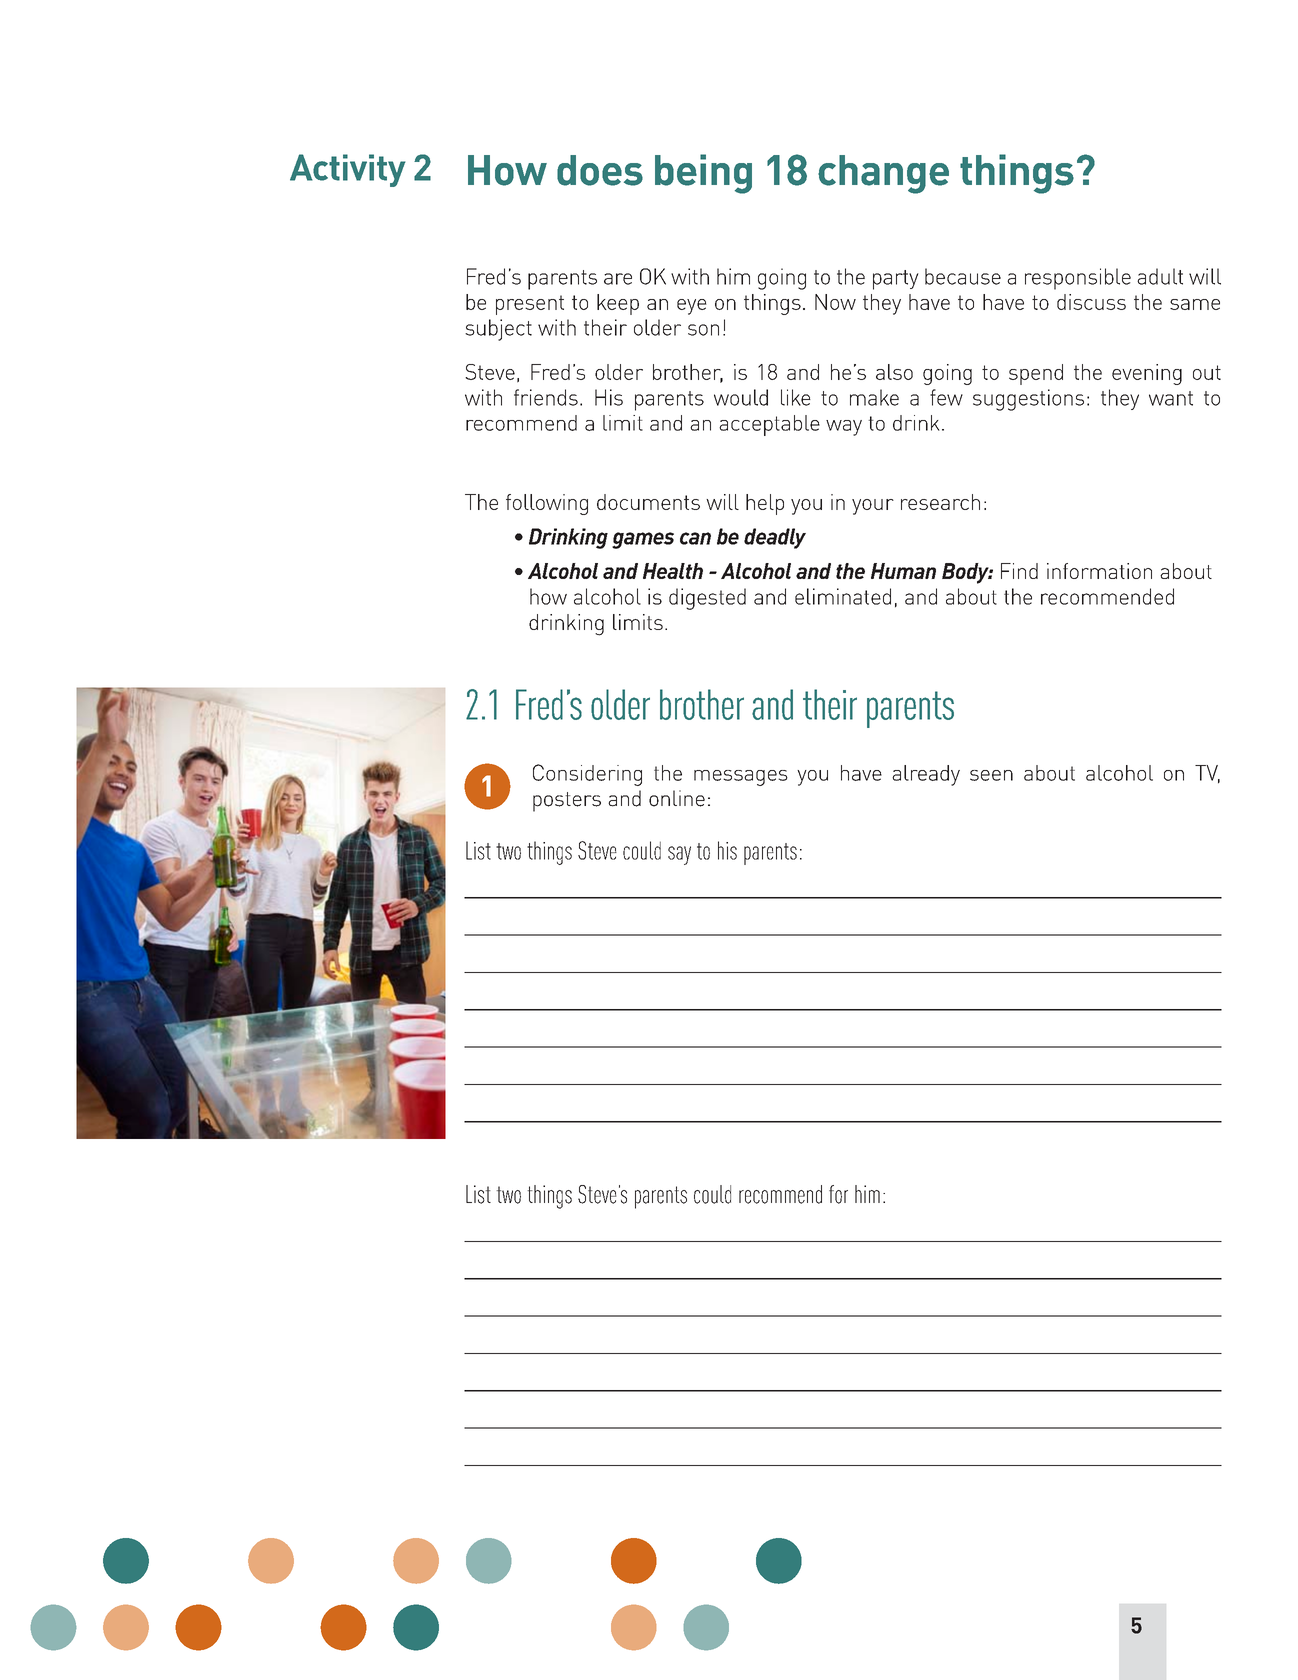 The image size is (1298, 1680). Describe the element at coordinates (703, 174) in the screenshot. I see `being` at that location.
